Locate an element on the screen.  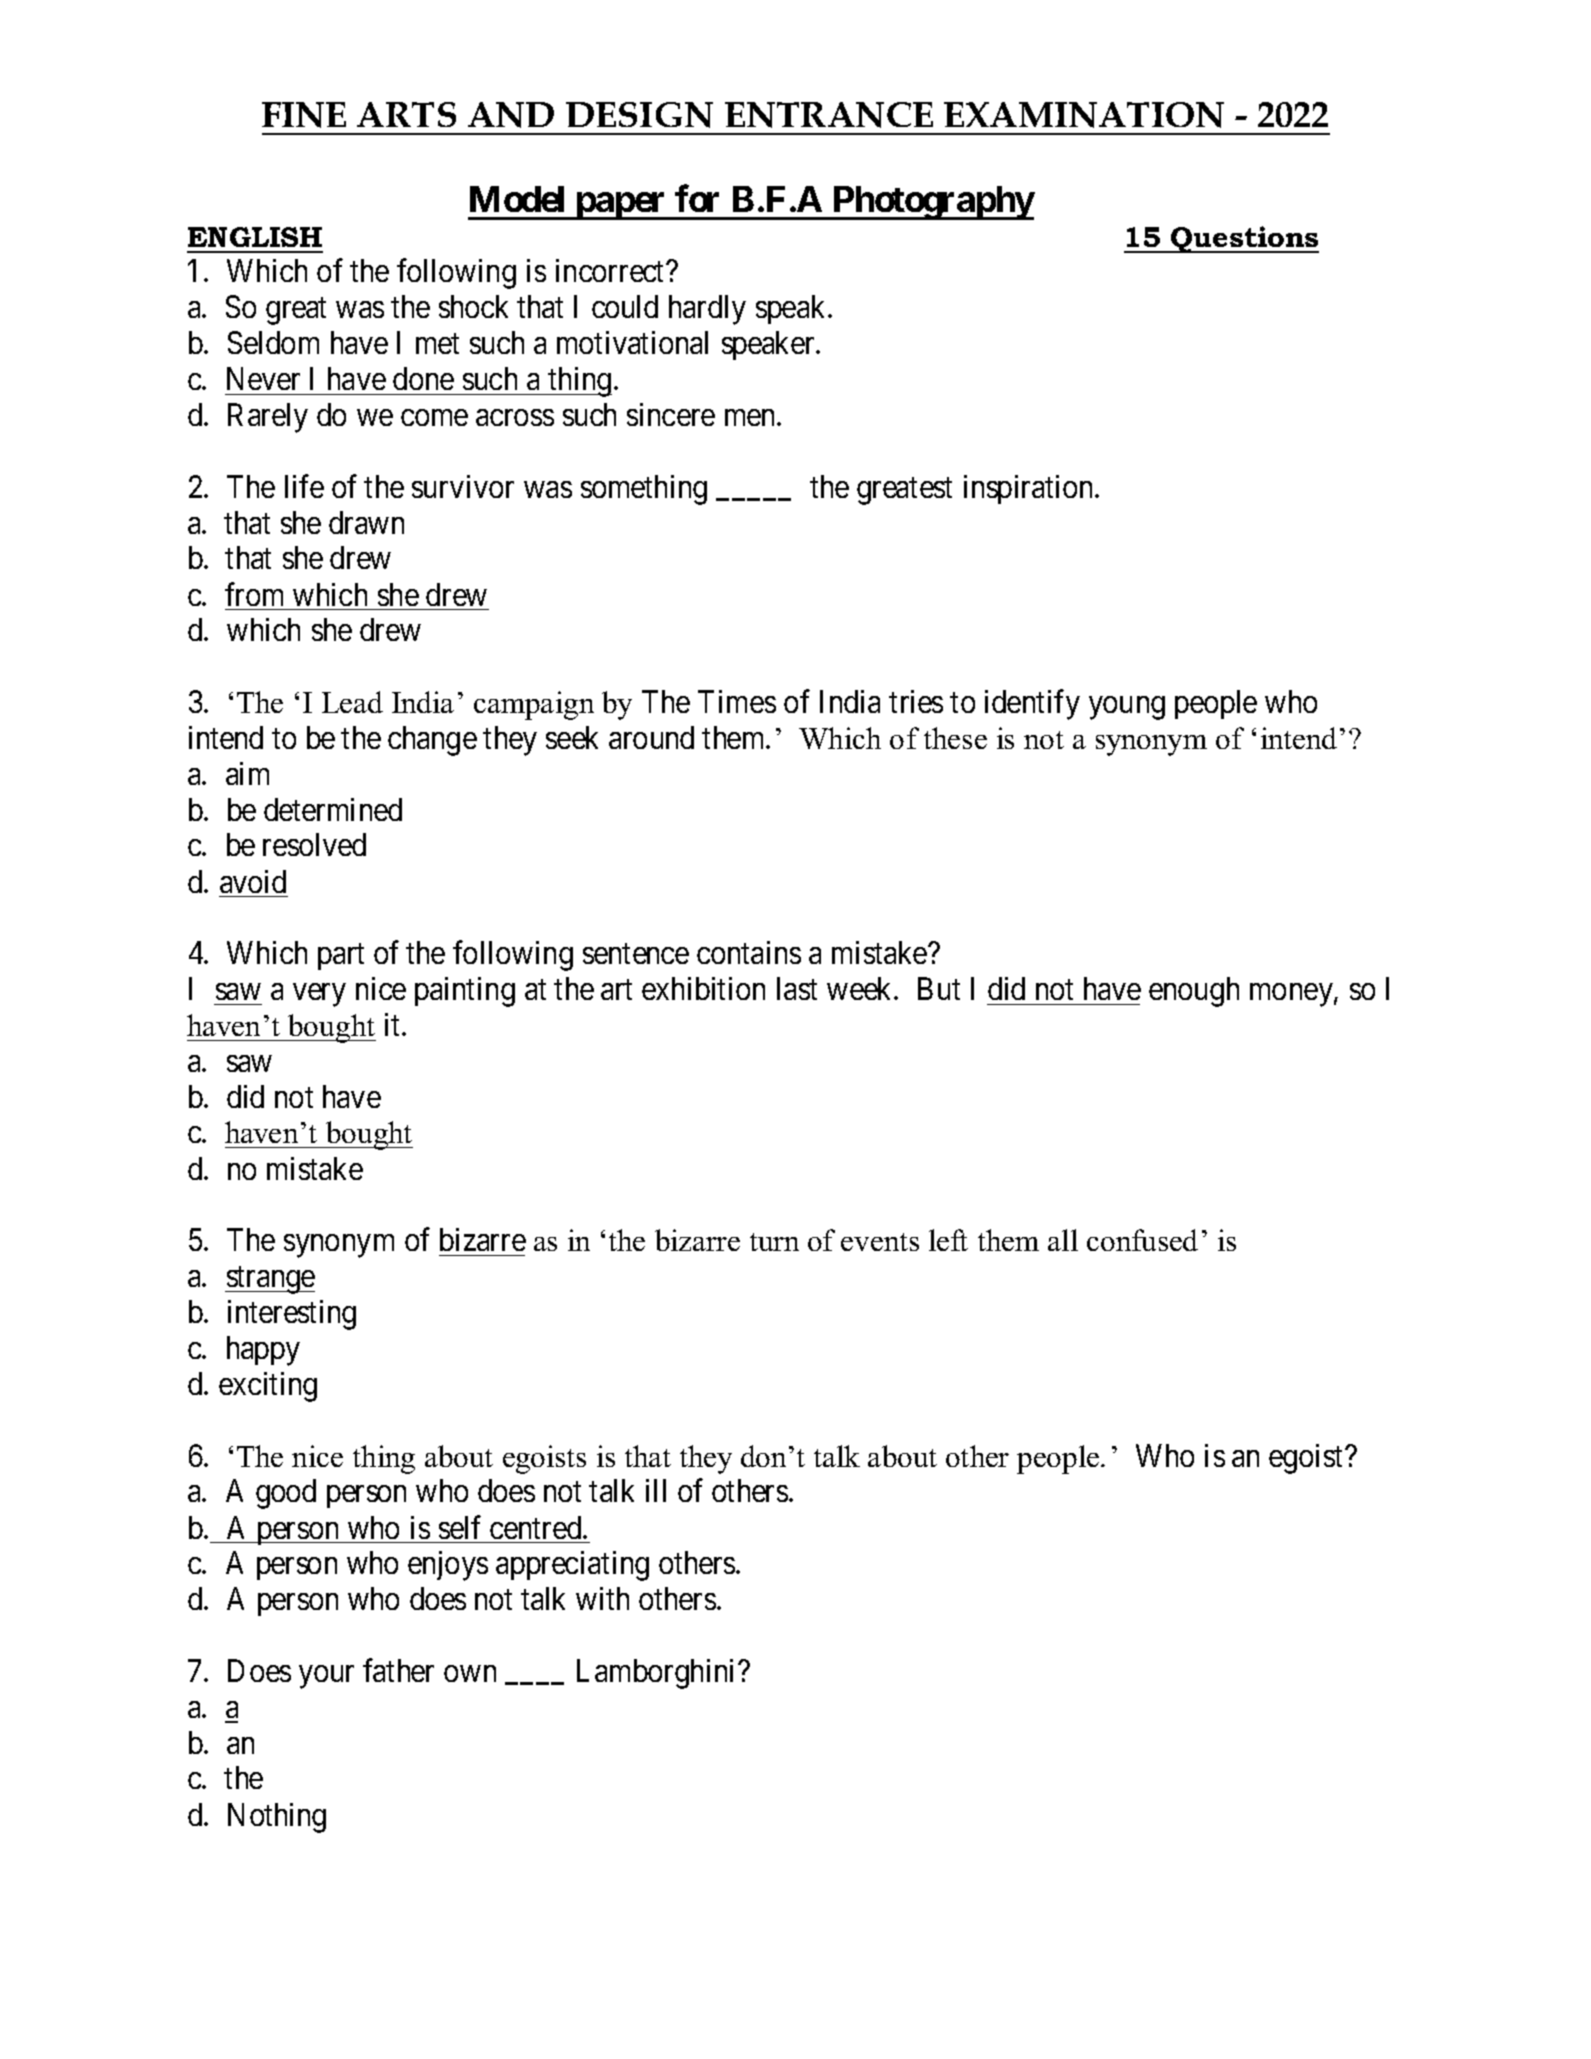
interesting is located at coordinates (292, 1315).
